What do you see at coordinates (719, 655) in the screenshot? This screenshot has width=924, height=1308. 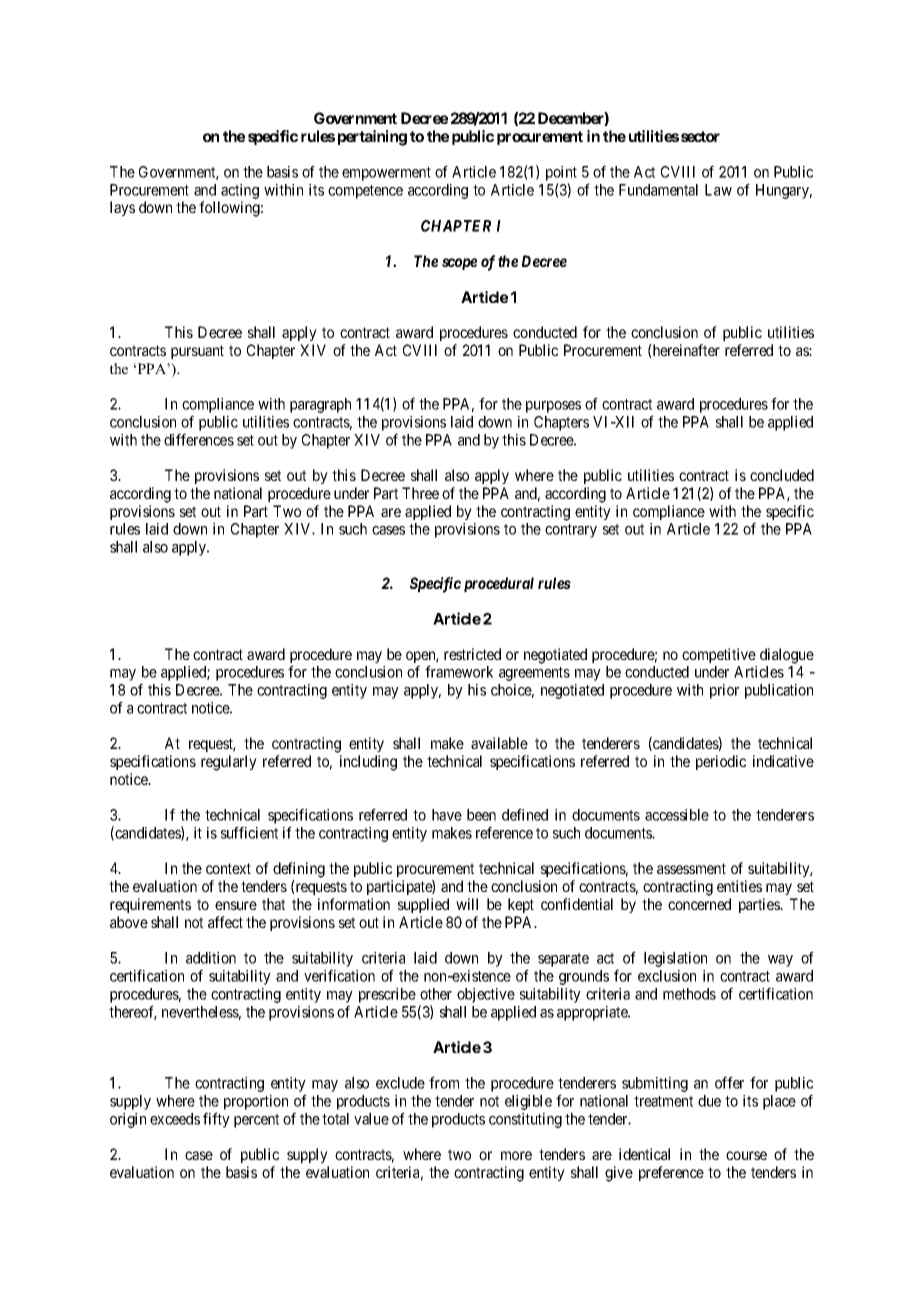 I see `competitive` at bounding box center [719, 655].
